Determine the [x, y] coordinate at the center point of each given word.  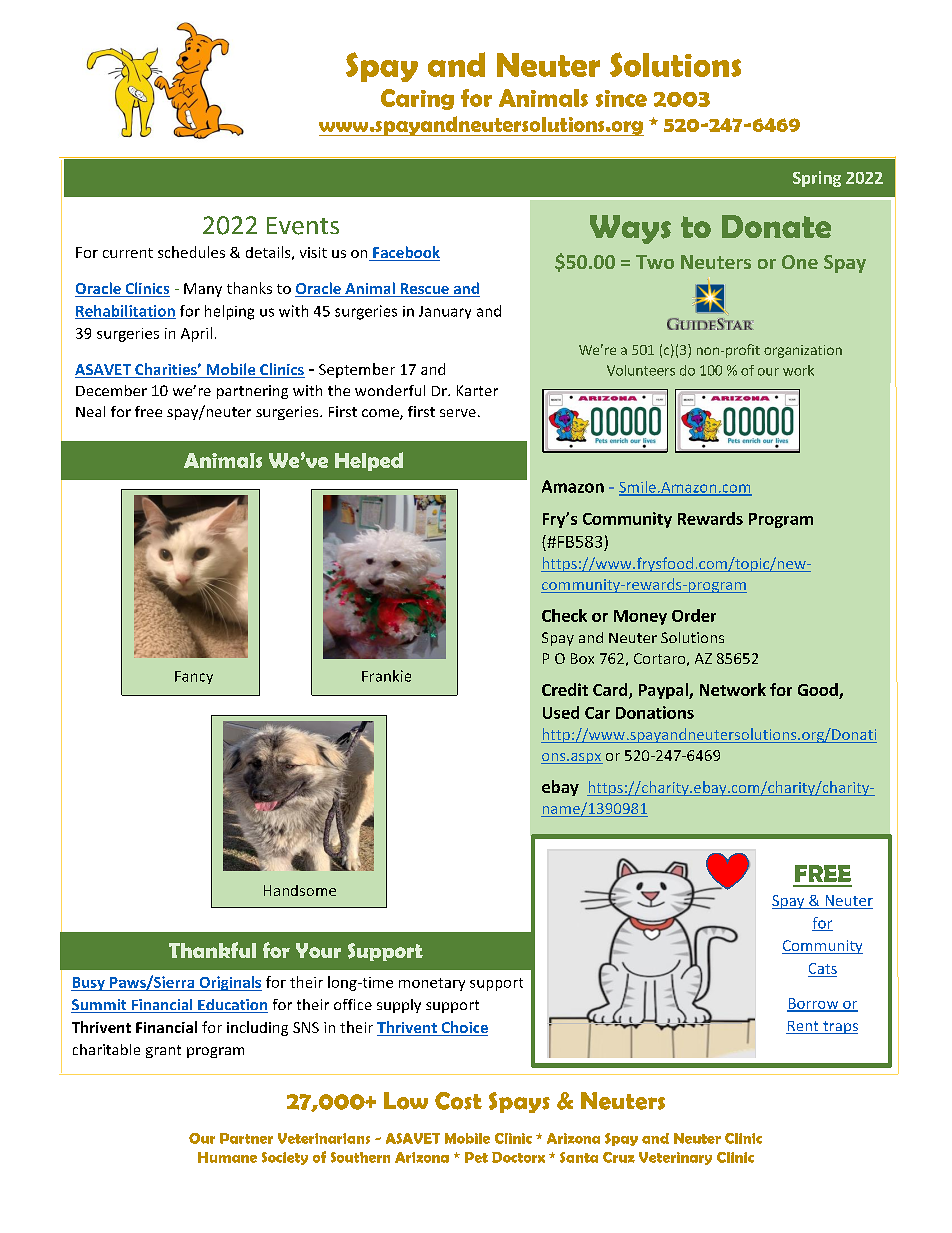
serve [458, 413]
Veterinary [675, 1158]
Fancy [194, 677]
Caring [417, 99]
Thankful [212, 950]
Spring [817, 179]
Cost [458, 1101]
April [196, 334]
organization [803, 351]
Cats [823, 968]
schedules [191, 252]
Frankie [386, 676]
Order [694, 615]
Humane [227, 1157]
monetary [432, 984]
